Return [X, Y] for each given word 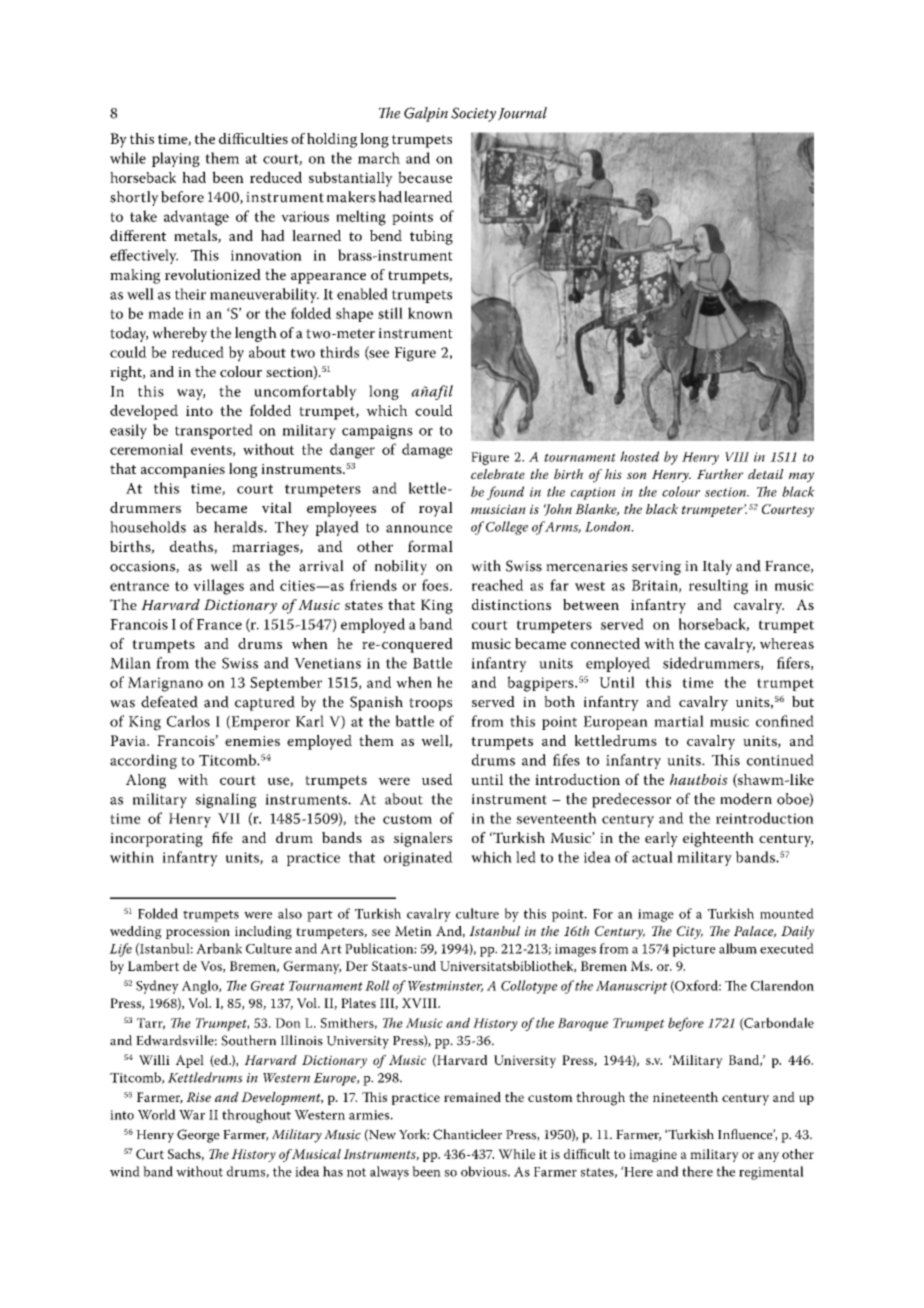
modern [746, 799]
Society [473, 114]
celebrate [498, 474]
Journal [522, 114]
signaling [226, 800]
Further [720, 474]
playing [176, 159]
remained [472, 1097]
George [198, 1136]
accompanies [183, 471]
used [437, 779]
